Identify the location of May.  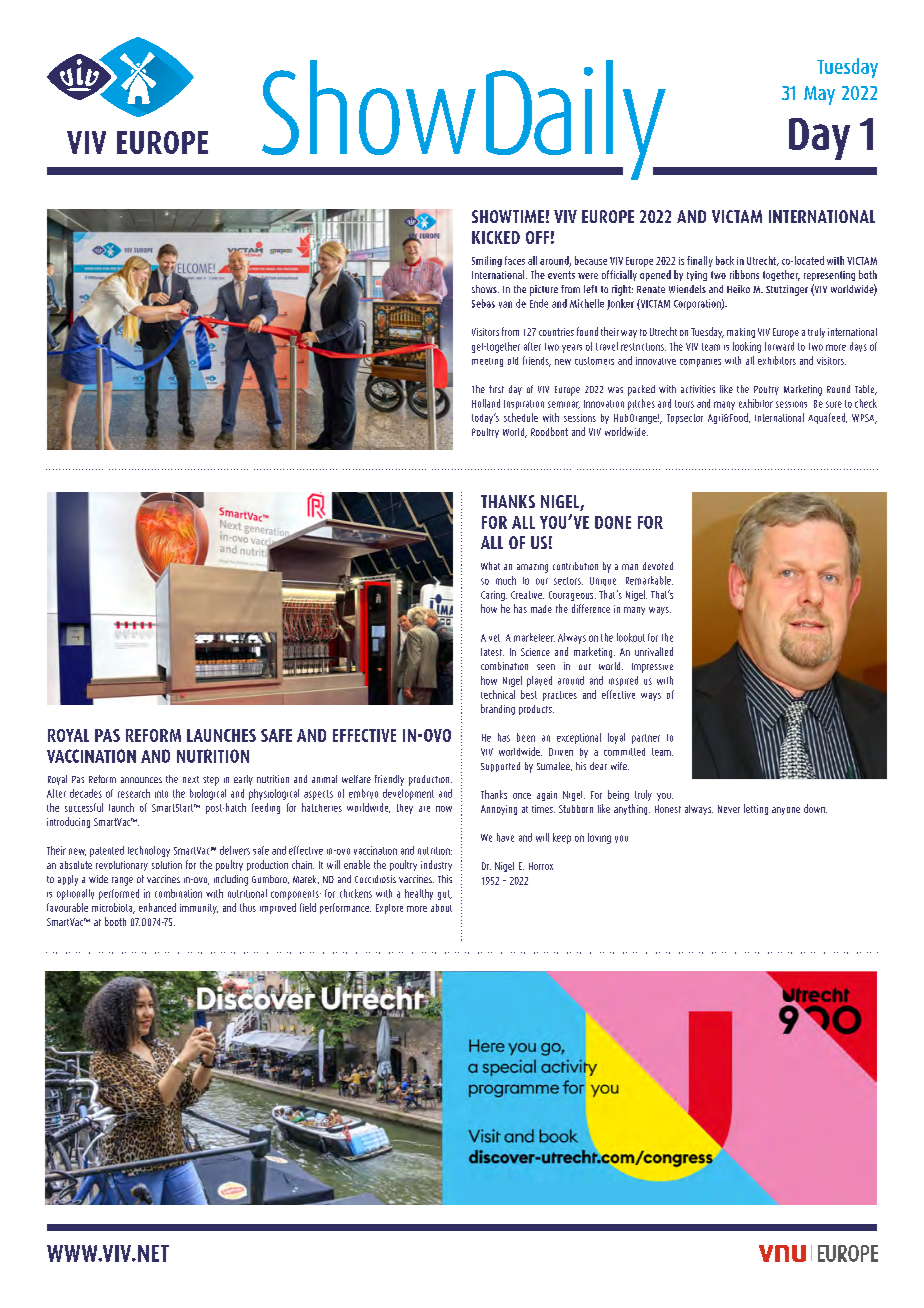
(819, 95).
